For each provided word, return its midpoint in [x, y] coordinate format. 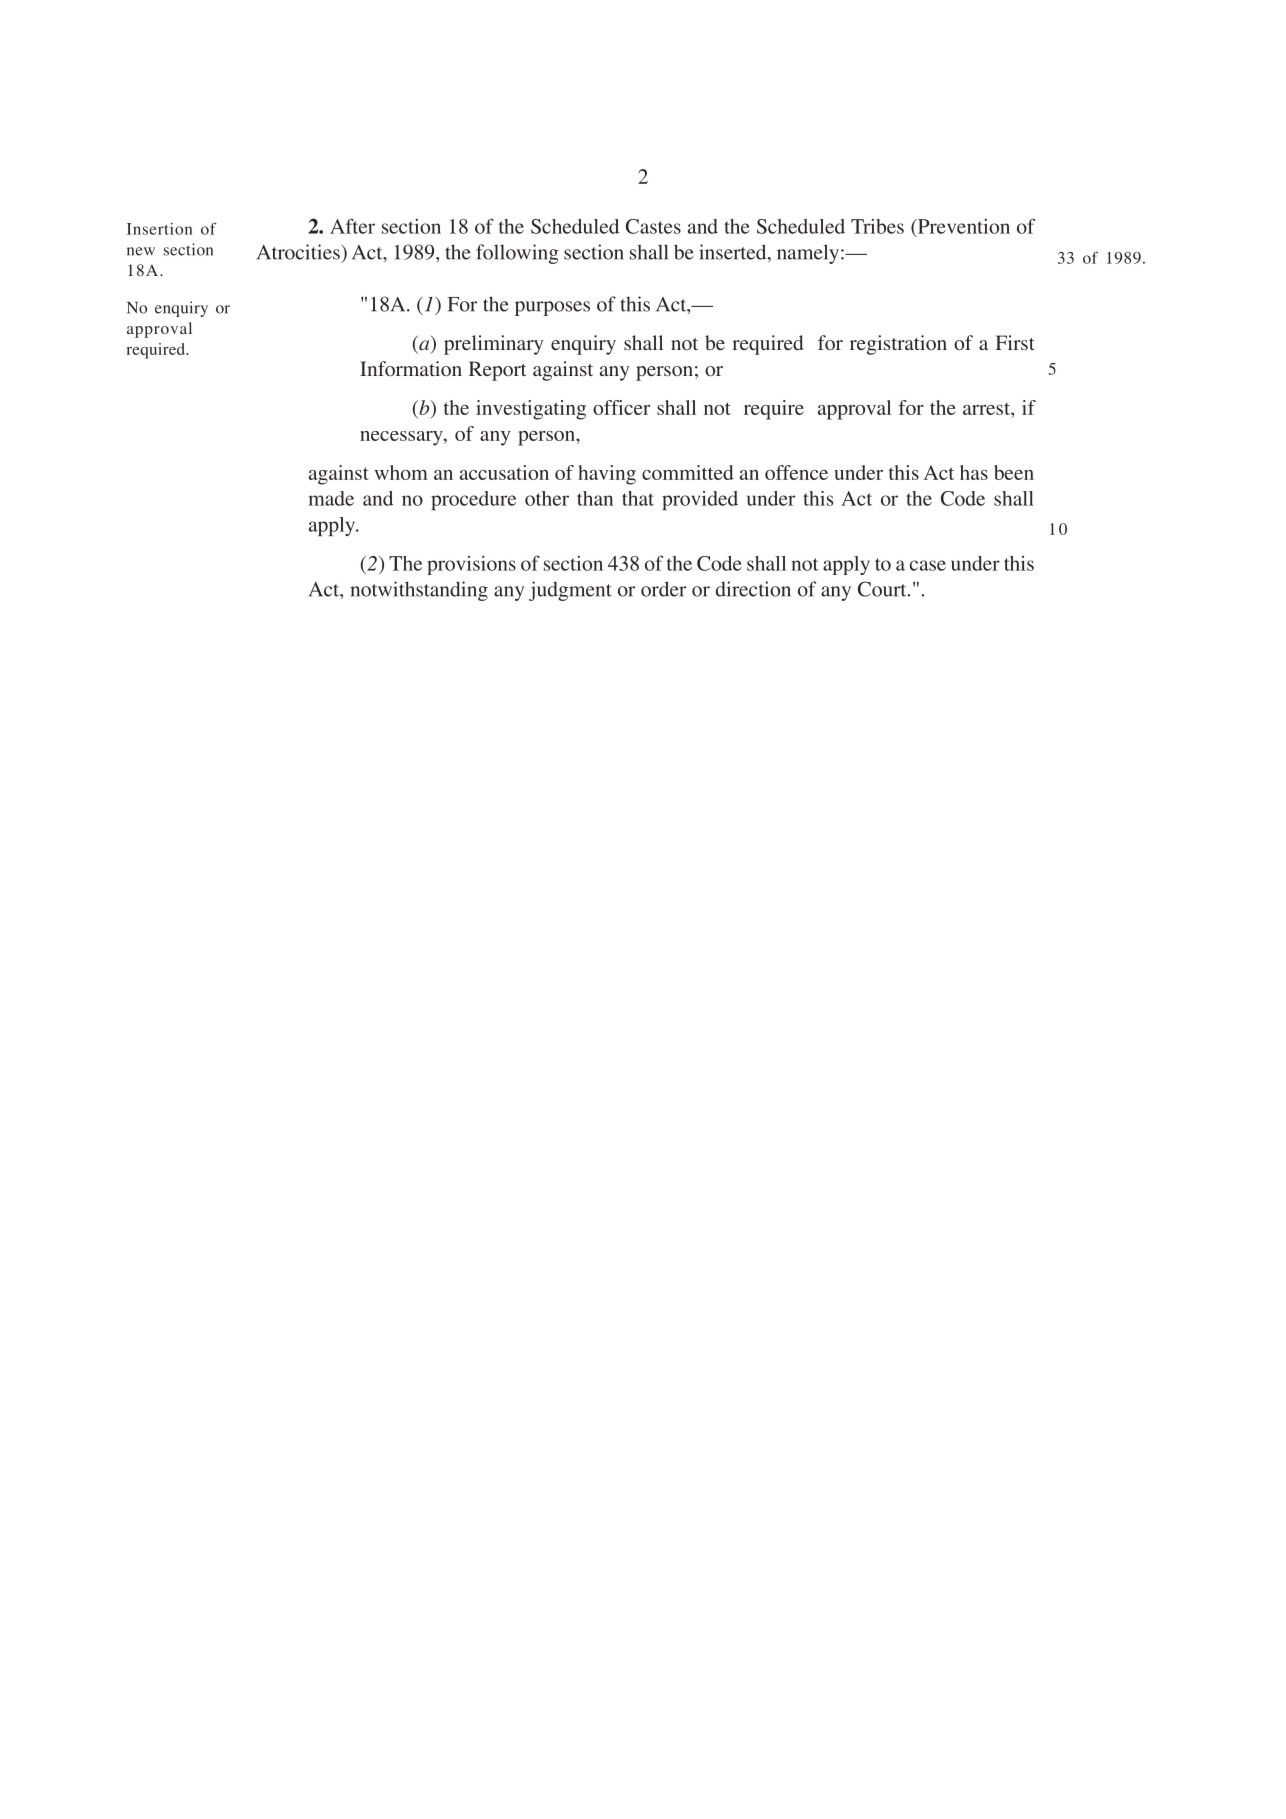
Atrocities [299, 252]
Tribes [877, 226]
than [595, 498]
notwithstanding [419, 591]
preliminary [494, 345]
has [974, 472]
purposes [552, 308]
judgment [570, 591]
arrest [987, 409]
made [331, 498]
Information [411, 368]
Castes [653, 226]
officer [621, 407]
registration [898, 345]
